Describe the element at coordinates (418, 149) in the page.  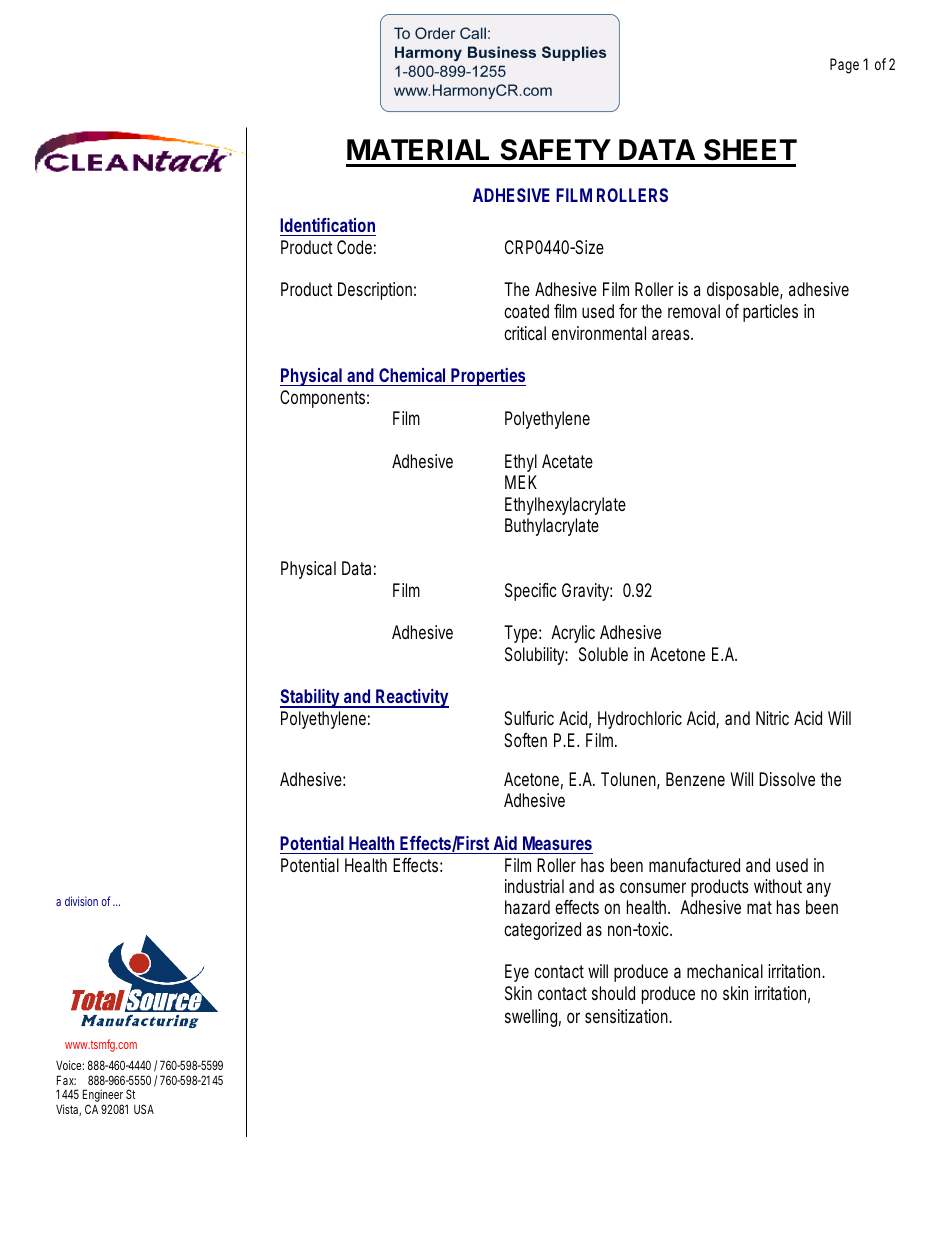
I see `MATERIAL` at that location.
